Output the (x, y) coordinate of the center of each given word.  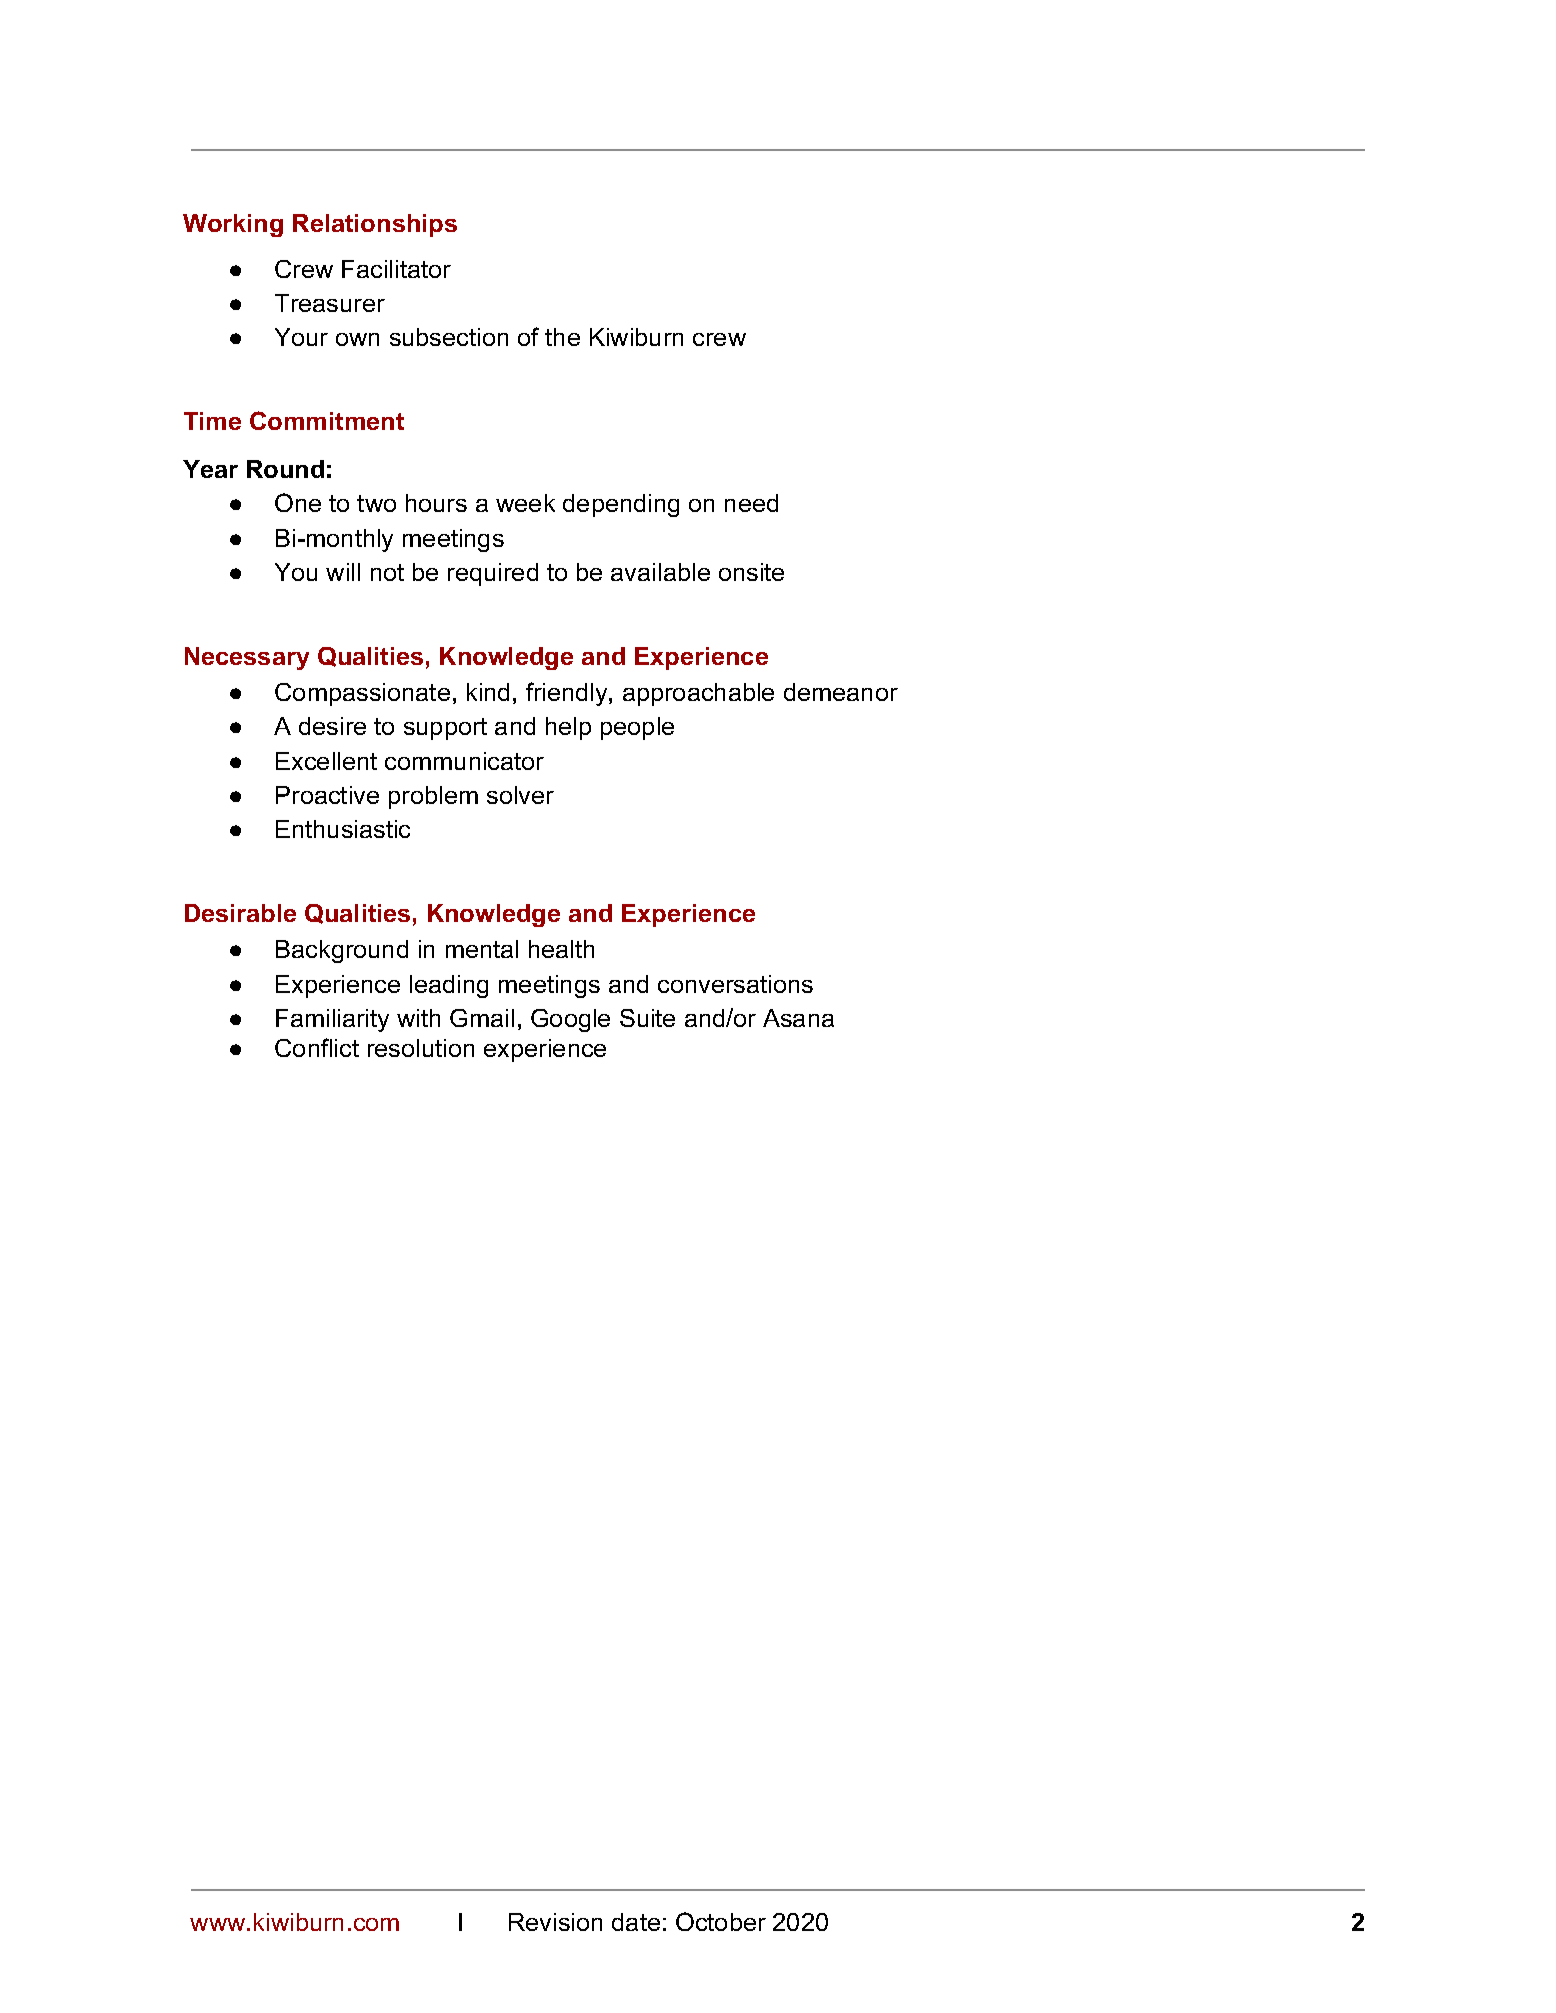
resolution (421, 1048)
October (721, 1921)
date (636, 1922)
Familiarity (332, 1020)
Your (301, 337)
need (751, 503)
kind (488, 692)
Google (570, 1020)
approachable (698, 694)
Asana (798, 1018)
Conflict (317, 1047)
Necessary (247, 658)
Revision (555, 1922)
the (562, 337)
